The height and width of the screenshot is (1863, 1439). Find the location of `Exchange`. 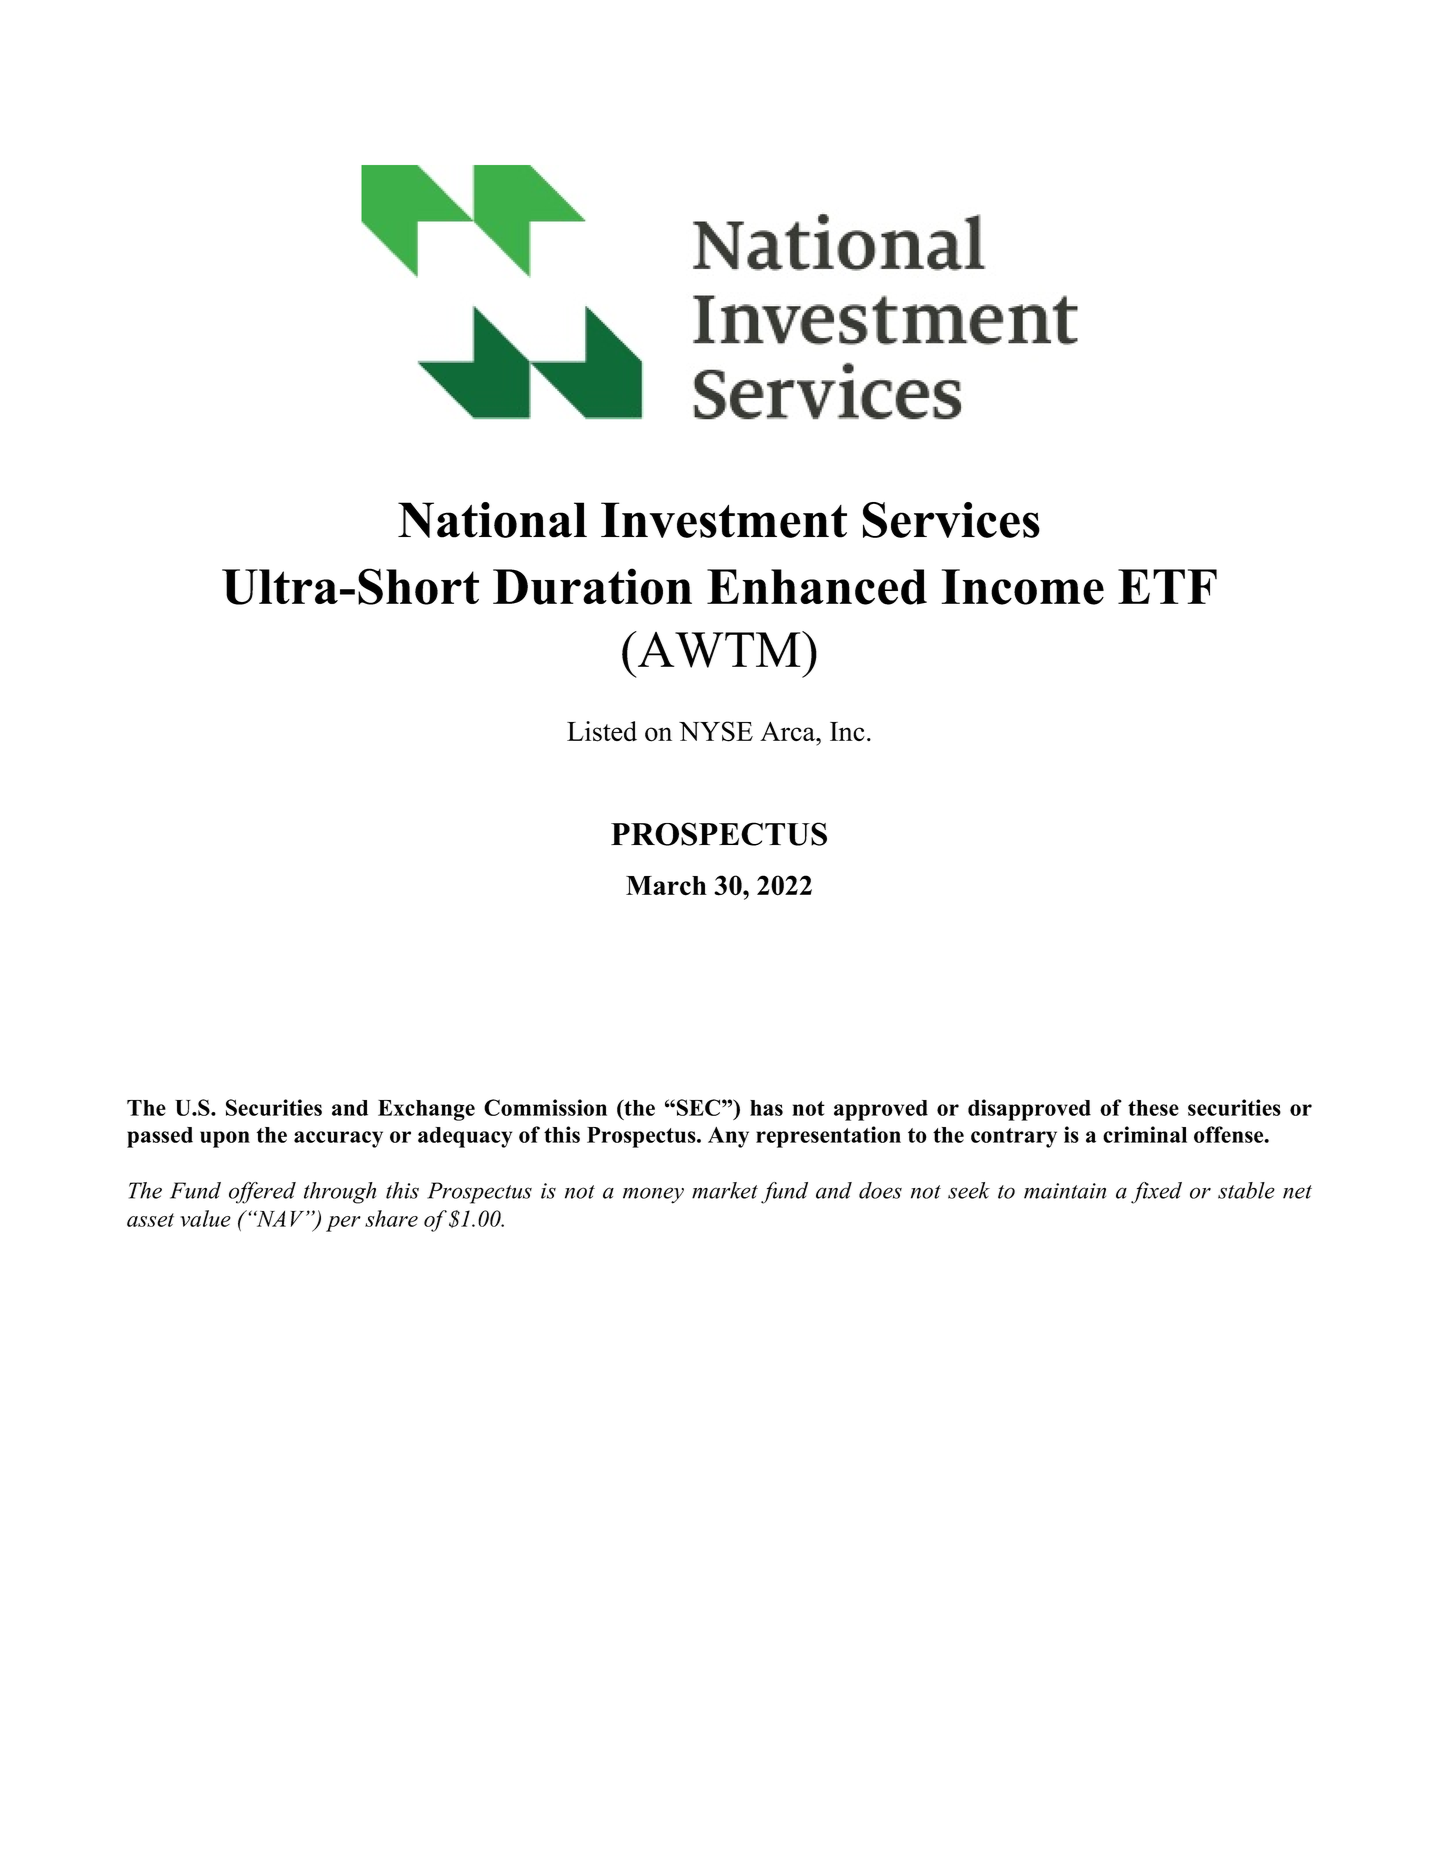

Exchange is located at coordinates (426, 1110).
